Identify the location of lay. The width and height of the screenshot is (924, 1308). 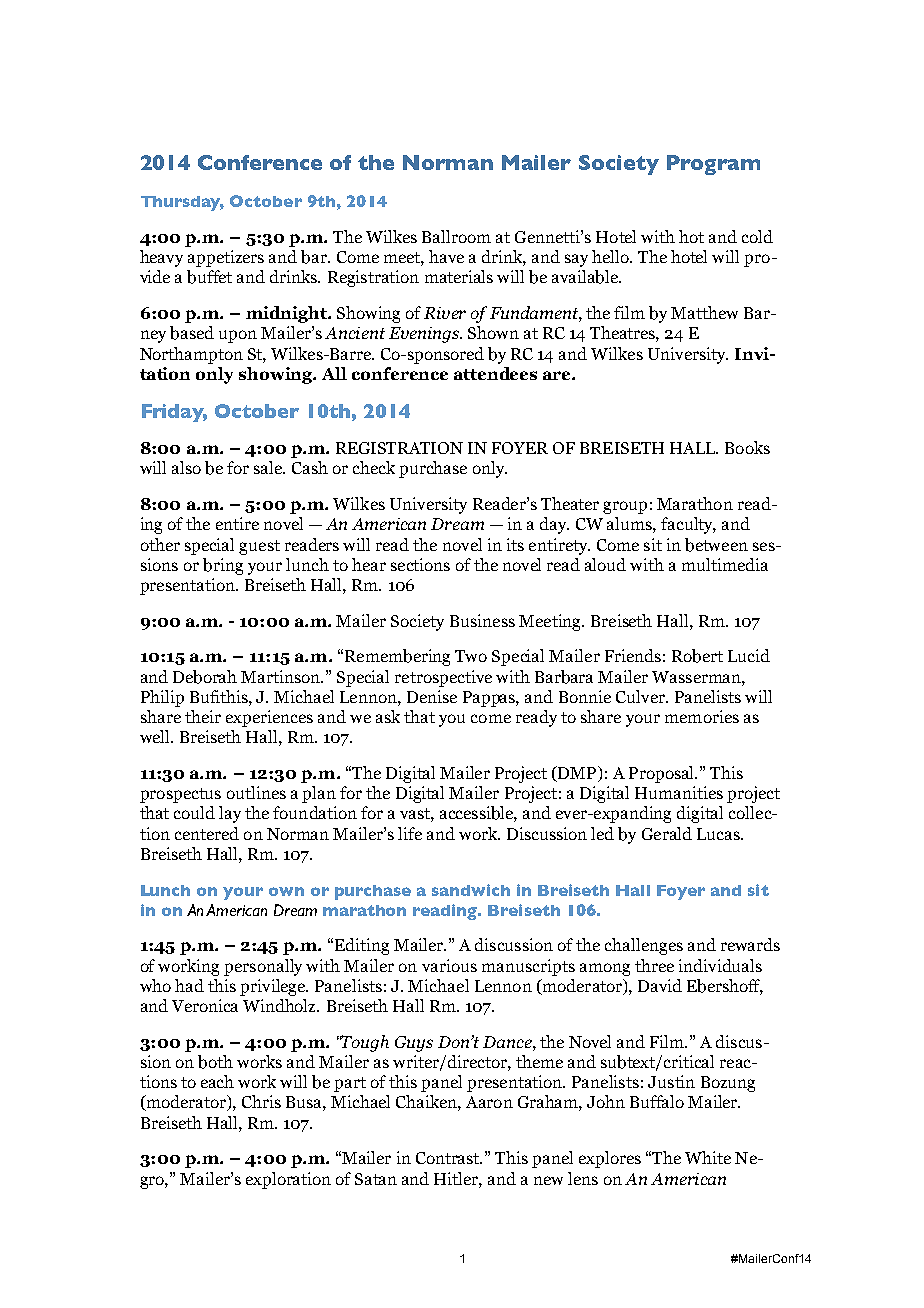
(230, 814).
